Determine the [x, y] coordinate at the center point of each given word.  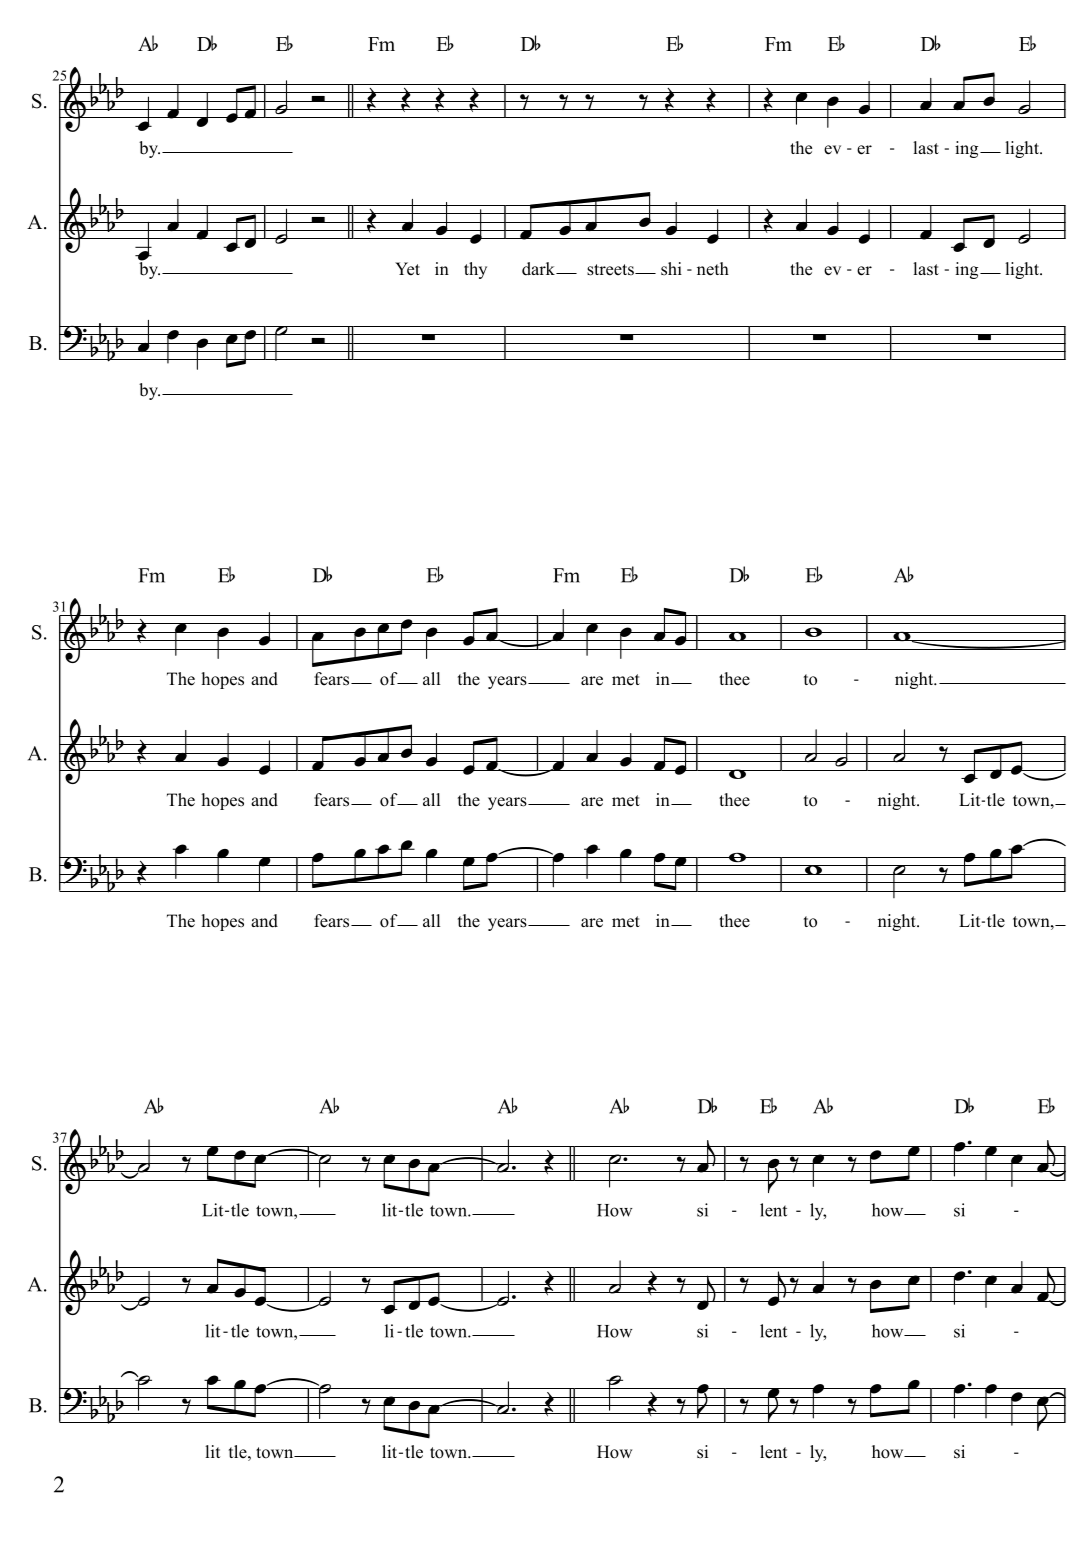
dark [539, 269]
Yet [407, 269]
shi [671, 269]
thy [475, 270]
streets [611, 270]
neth [713, 269]
